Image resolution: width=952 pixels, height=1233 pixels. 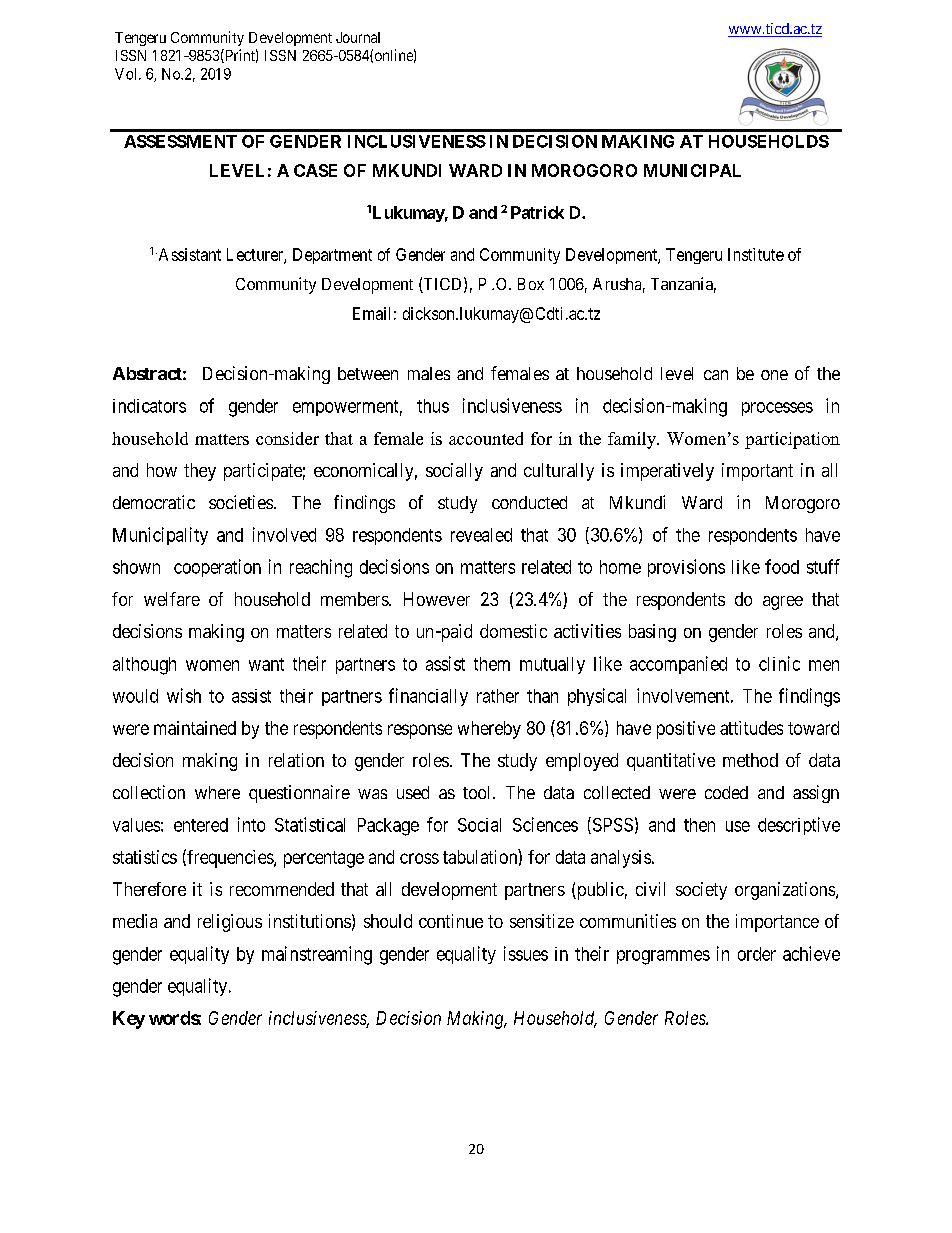 What do you see at coordinates (526, 953) in the screenshot?
I see `issues` at bounding box center [526, 953].
